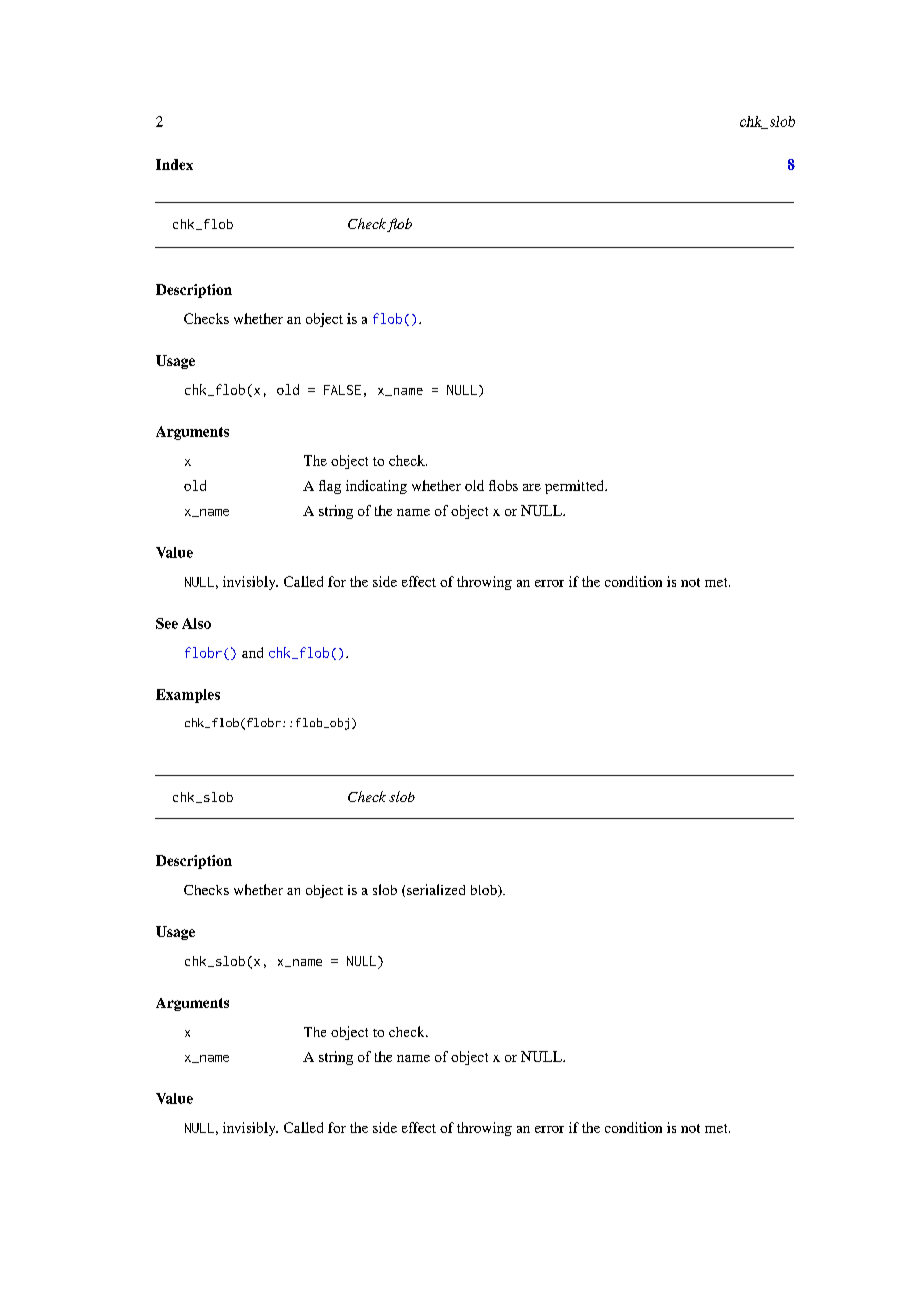 The height and width of the screenshot is (1308, 924). I want to click on Index, so click(174, 164).
